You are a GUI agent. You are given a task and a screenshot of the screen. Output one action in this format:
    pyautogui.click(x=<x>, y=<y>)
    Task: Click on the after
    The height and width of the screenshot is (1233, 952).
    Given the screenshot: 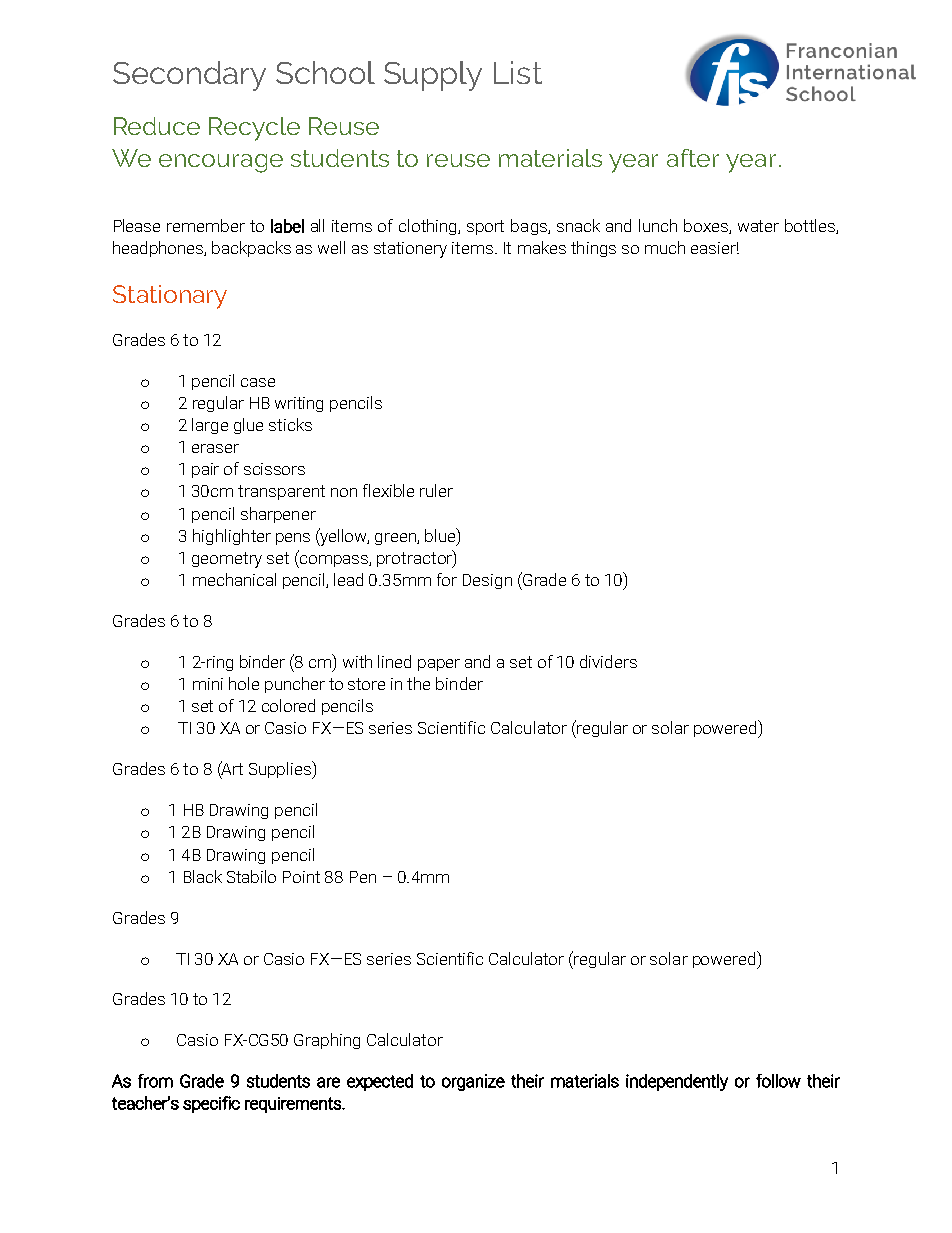 What is the action you would take?
    pyautogui.click(x=693, y=158)
